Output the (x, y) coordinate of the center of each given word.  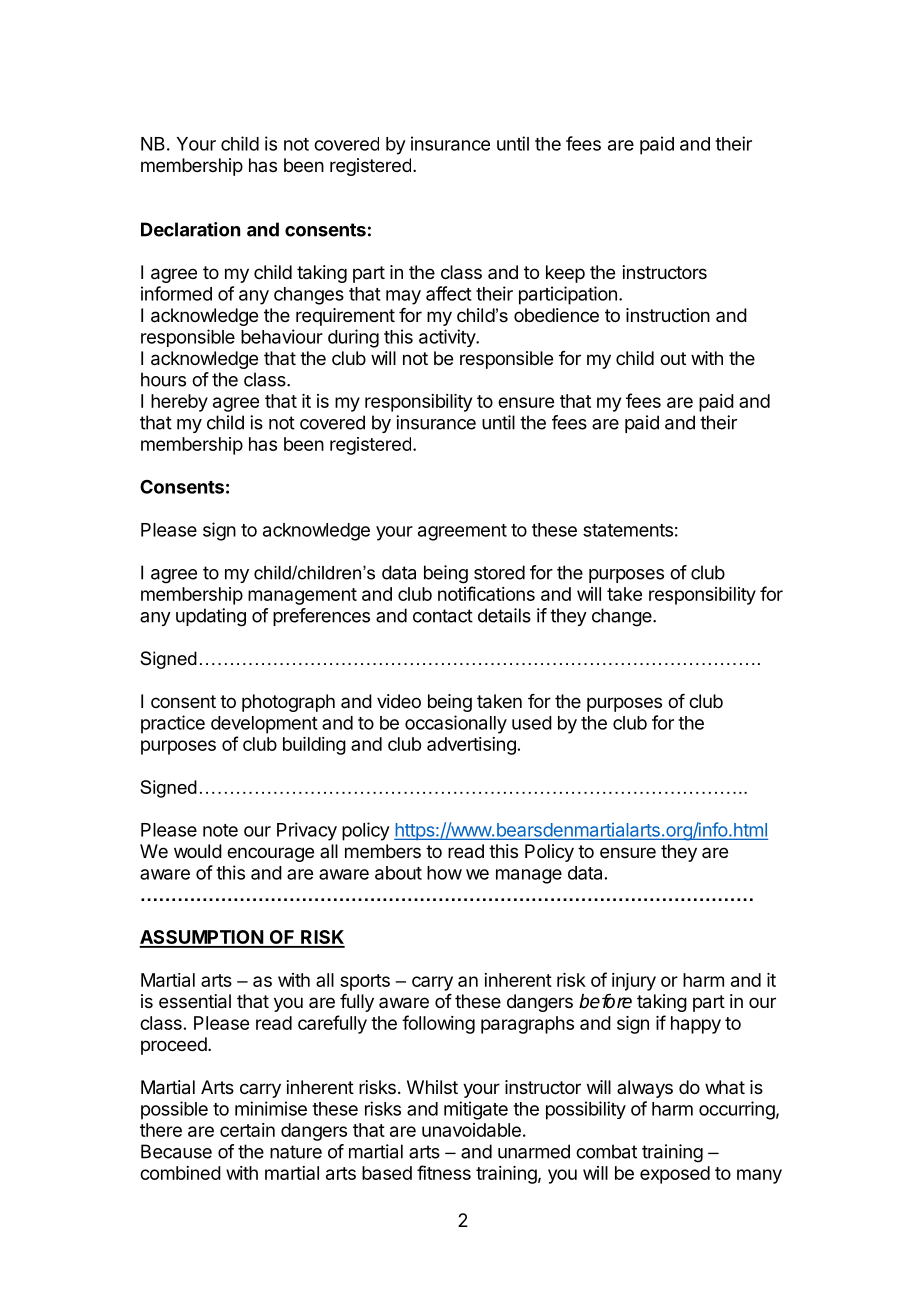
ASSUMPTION (202, 938)
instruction (668, 315)
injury (634, 982)
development (264, 725)
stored (499, 572)
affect (449, 293)
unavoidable (471, 1130)
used (532, 723)
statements (628, 530)
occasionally (456, 724)
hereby (179, 403)
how (444, 873)
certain (247, 1130)
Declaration (190, 229)
